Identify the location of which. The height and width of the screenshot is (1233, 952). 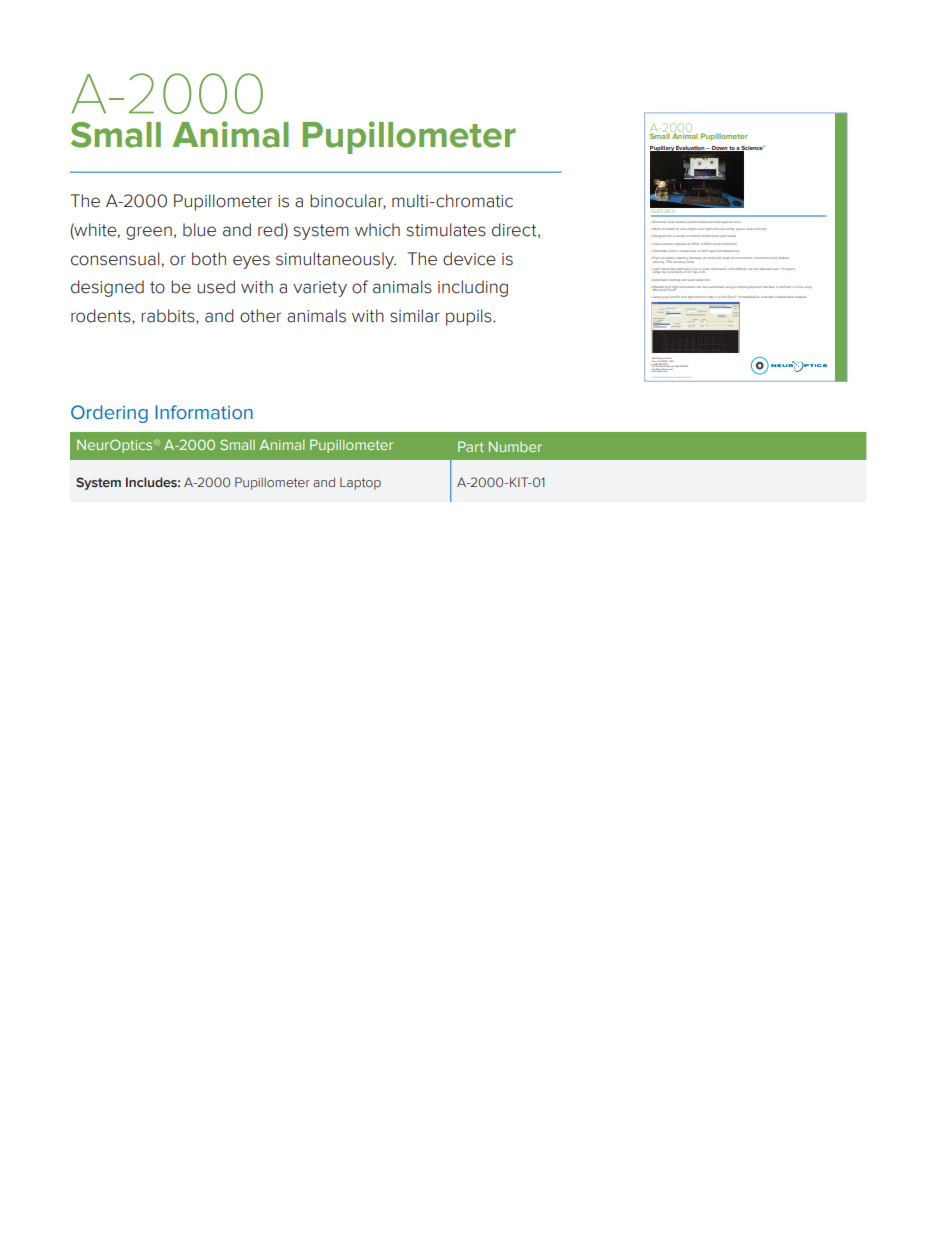
(377, 230).
